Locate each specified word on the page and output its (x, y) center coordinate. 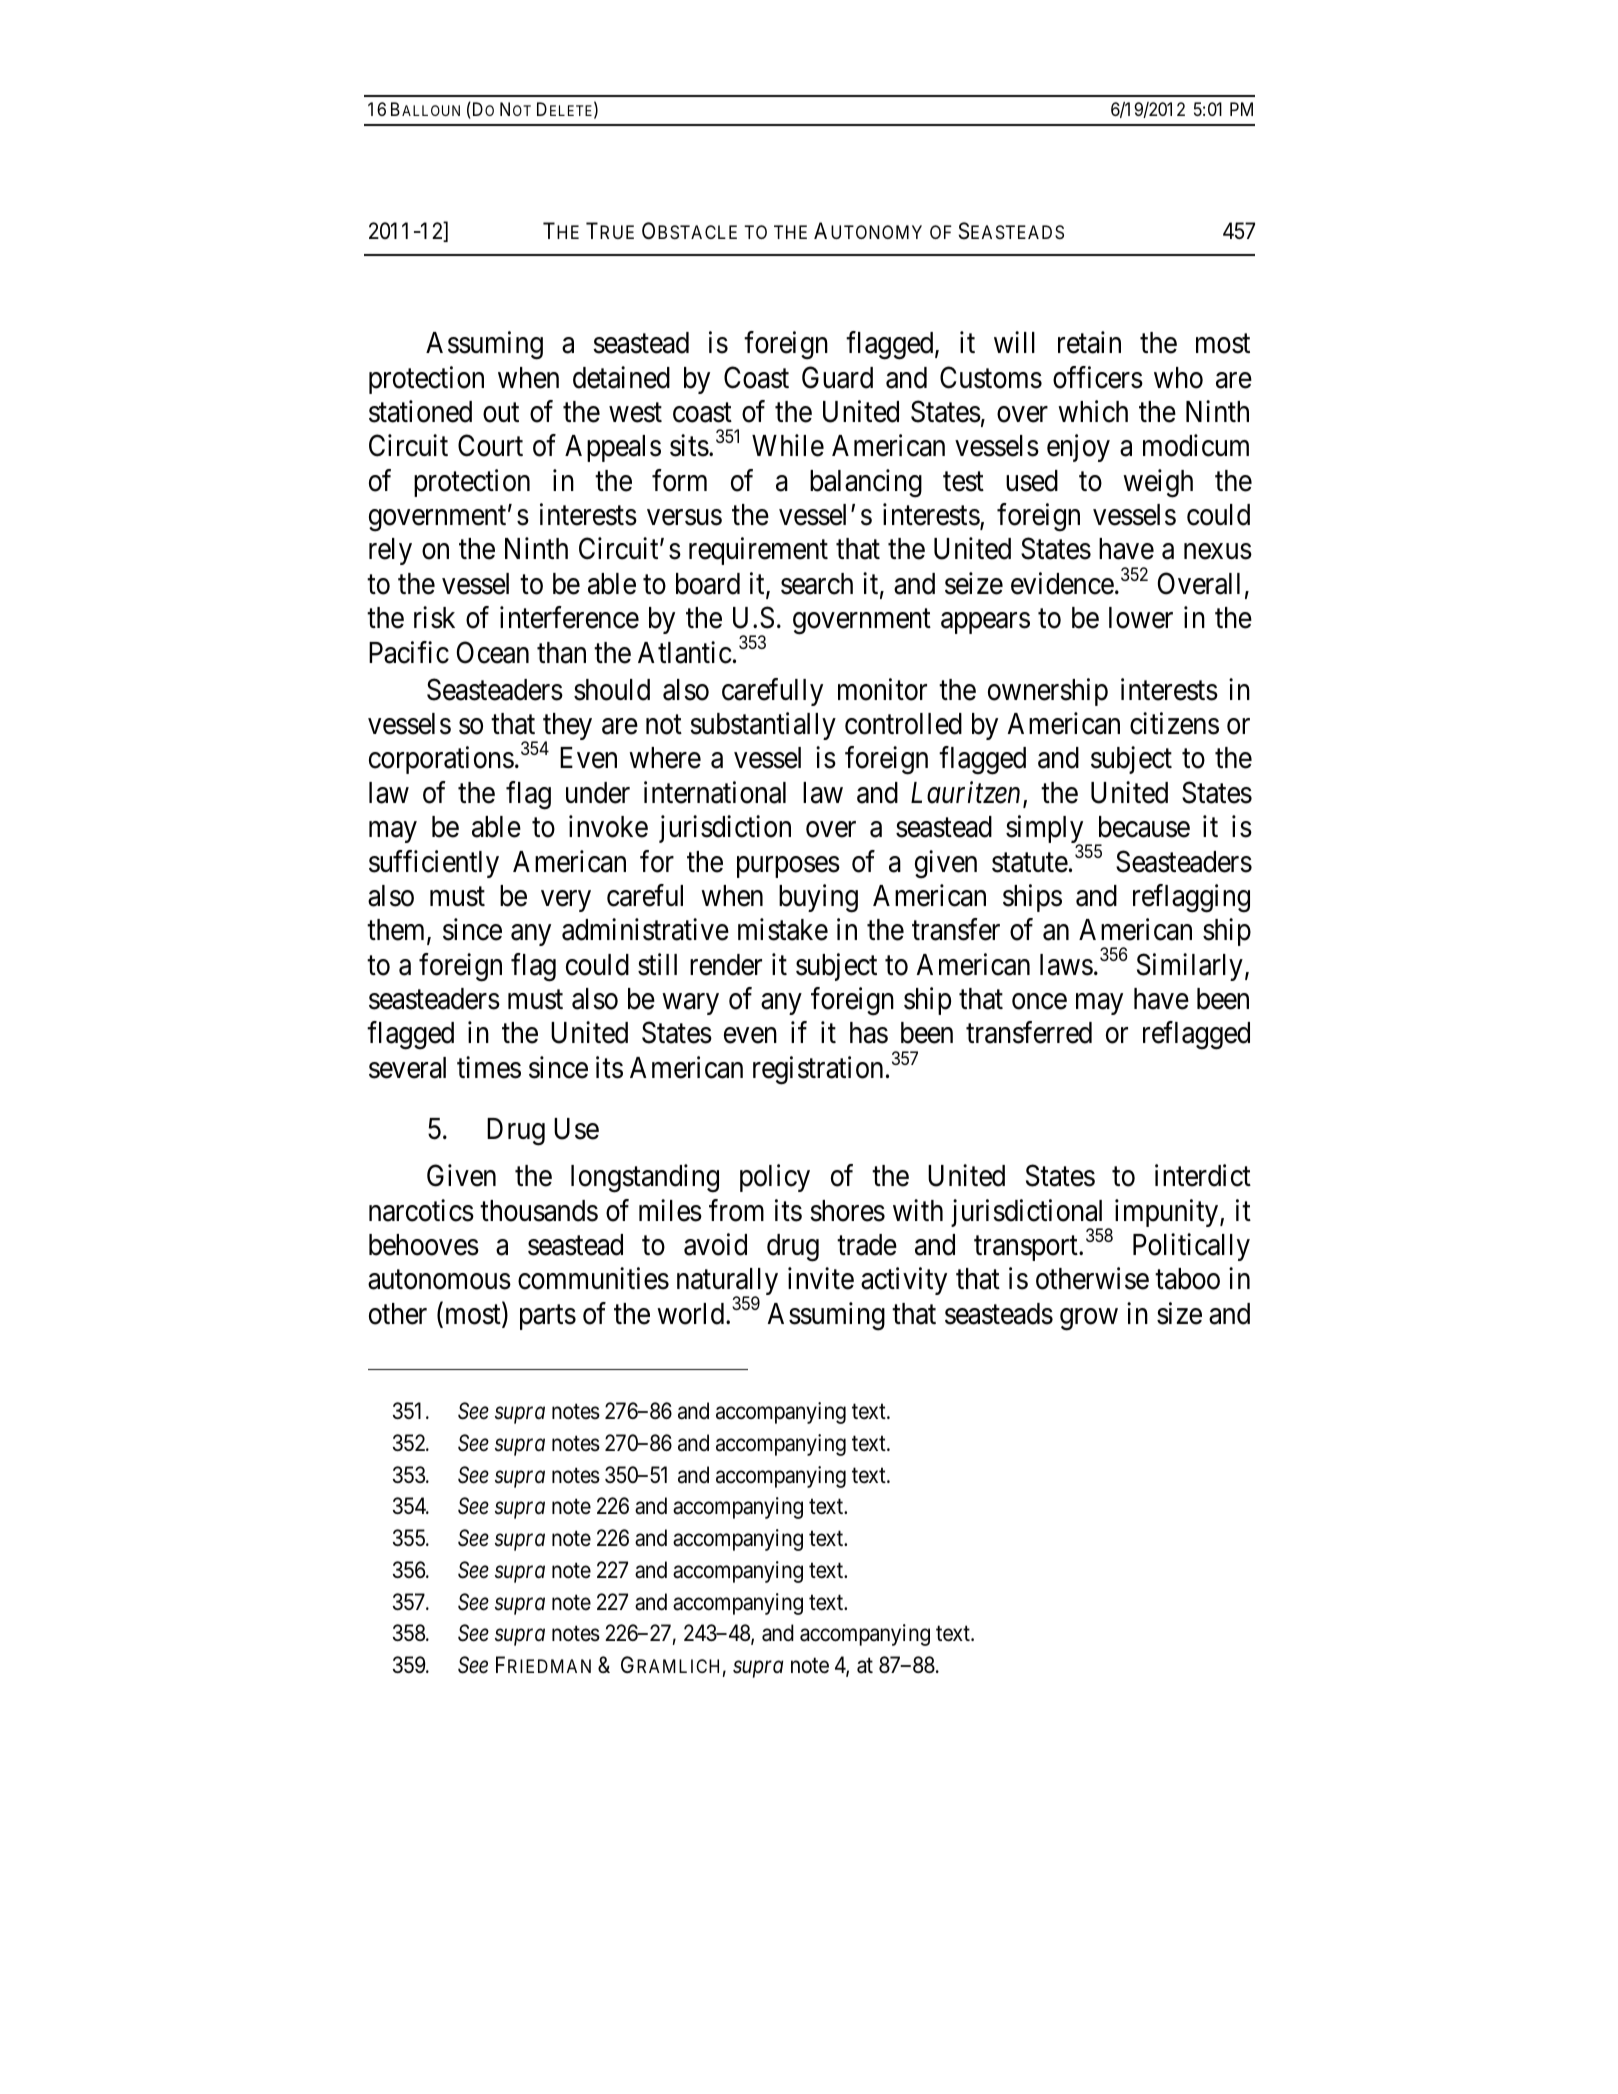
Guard (837, 377)
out (501, 413)
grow (1089, 1319)
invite (821, 1278)
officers (1098, 377)
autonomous (439, 1280)
